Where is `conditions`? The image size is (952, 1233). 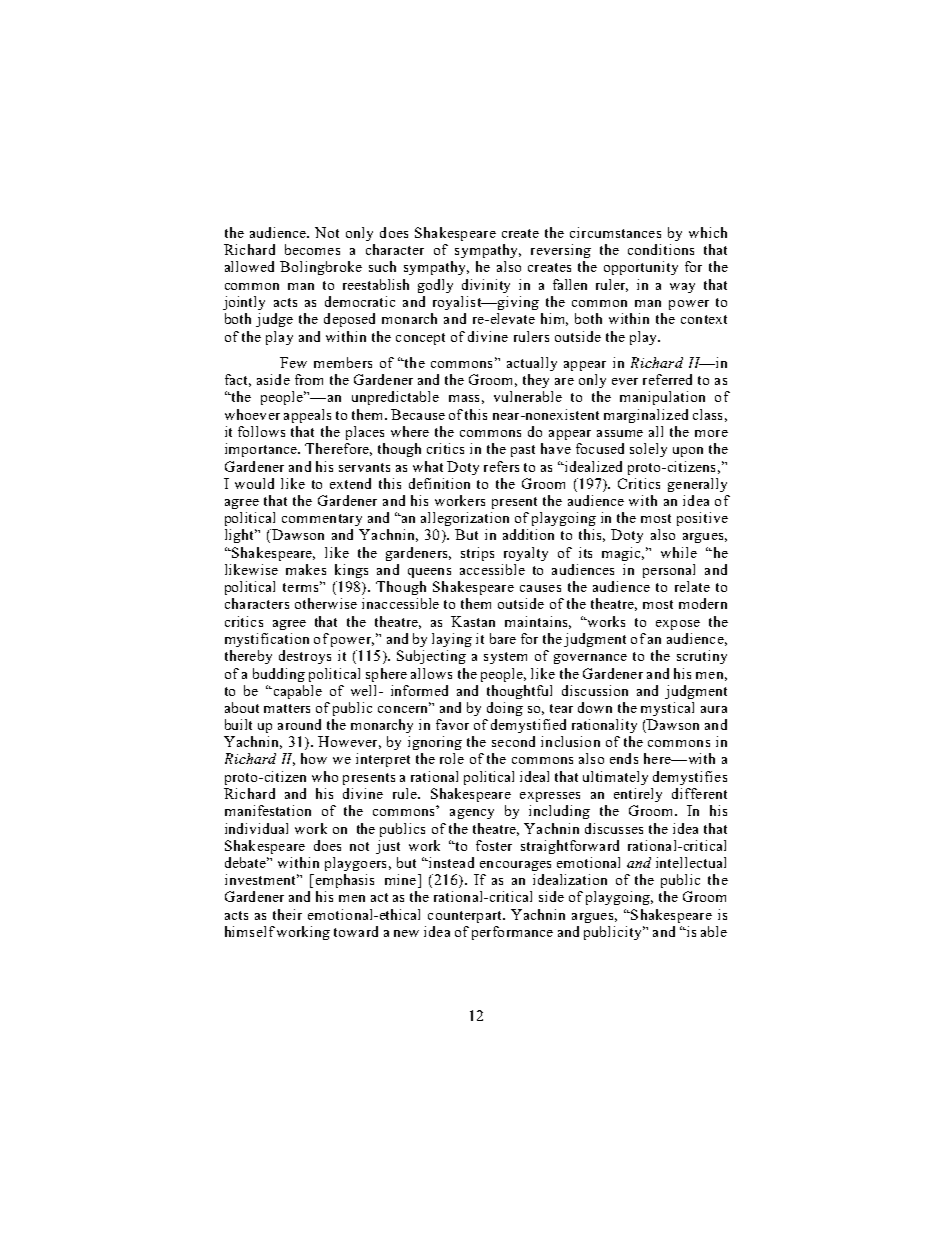 conditions is located at coordinates (661, 249).
